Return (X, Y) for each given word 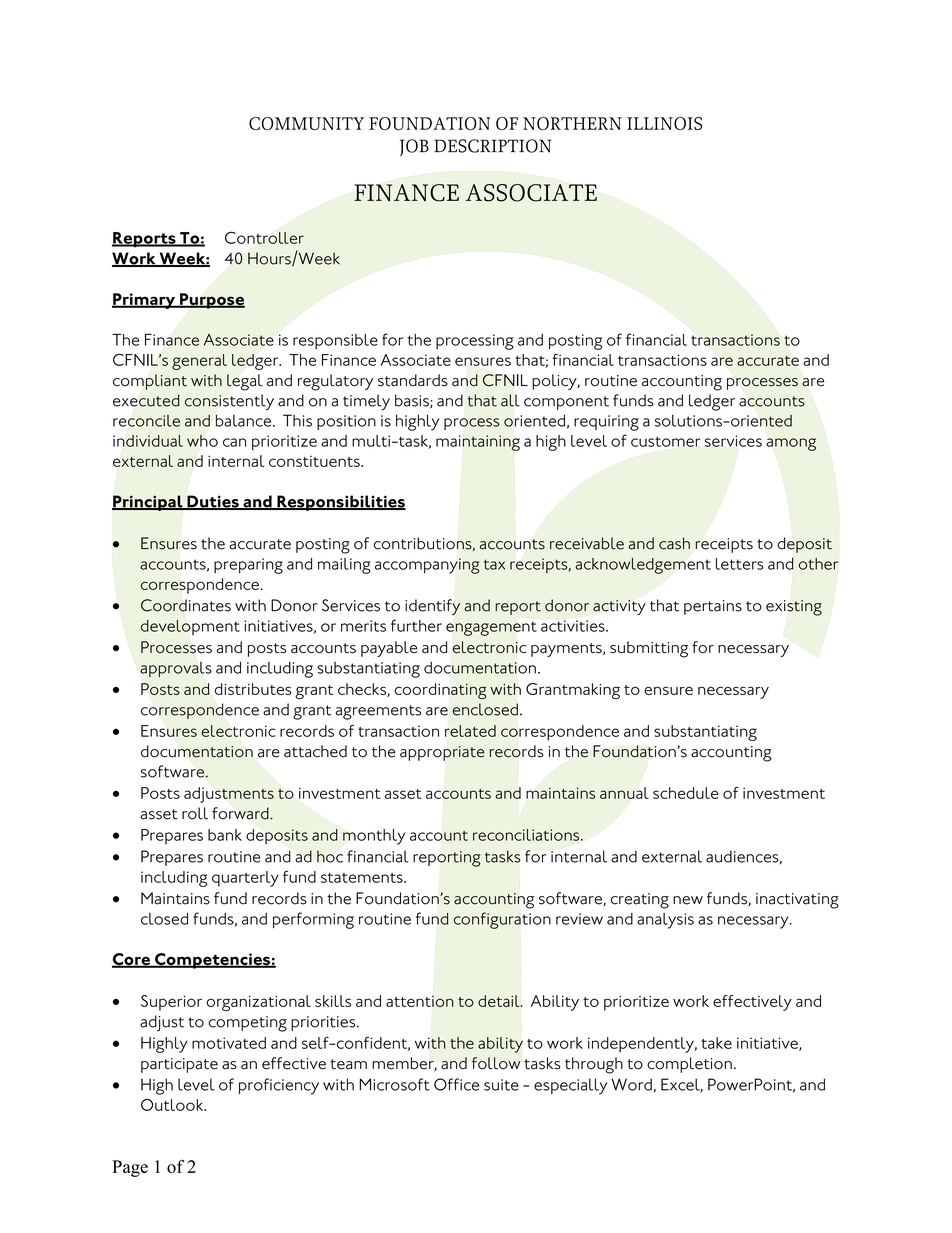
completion (689, 1065)
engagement (491, 629)
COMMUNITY (306, 123)
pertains (713, 607)
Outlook (173, 1105)
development (190, 627)
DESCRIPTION (493, 146)
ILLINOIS (664, 123)
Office (456, 1084)
